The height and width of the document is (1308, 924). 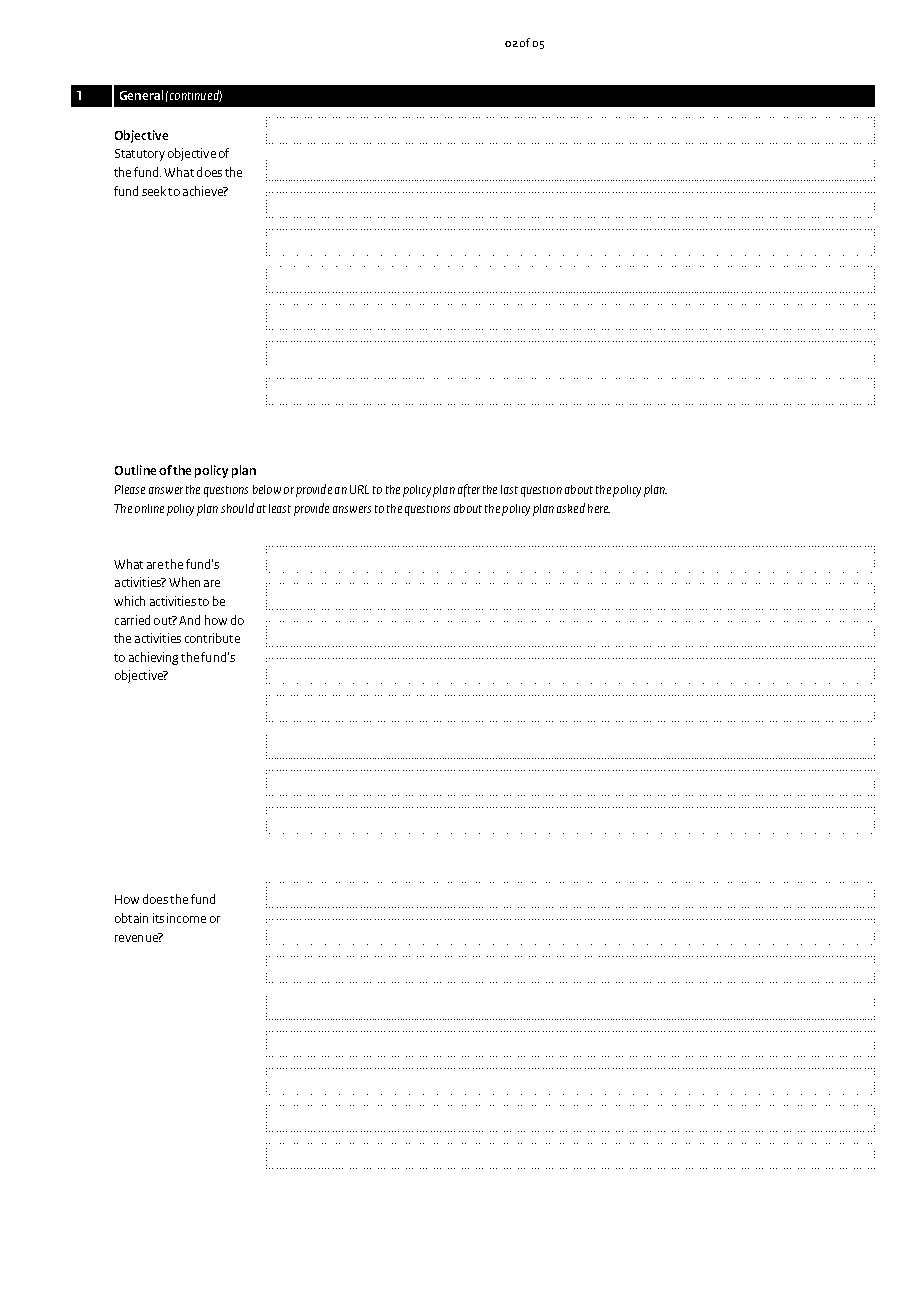 I want to click on URL, so click(x=359, y=489).
